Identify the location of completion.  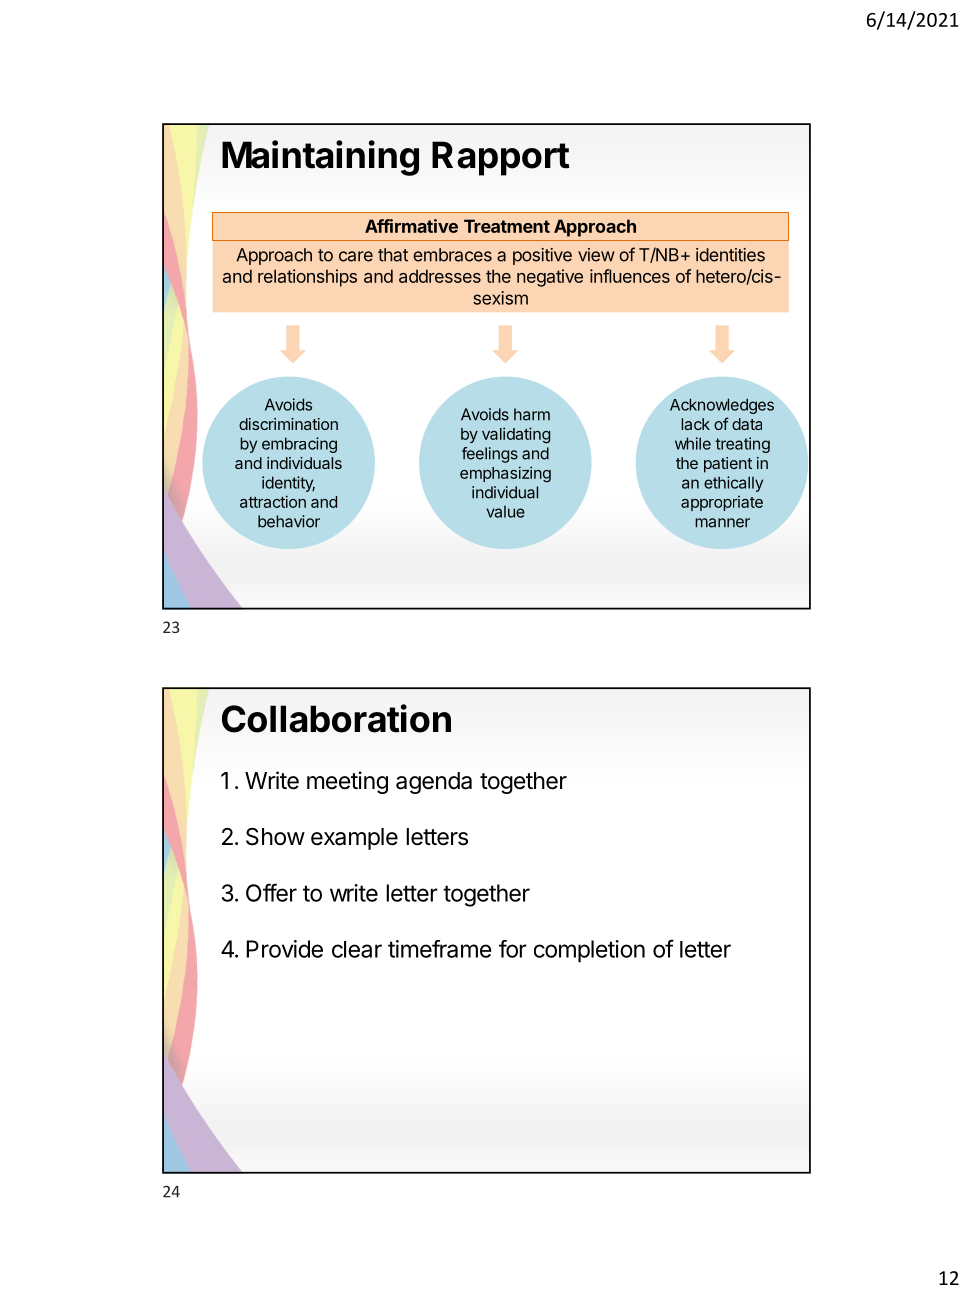
(589, 951).
